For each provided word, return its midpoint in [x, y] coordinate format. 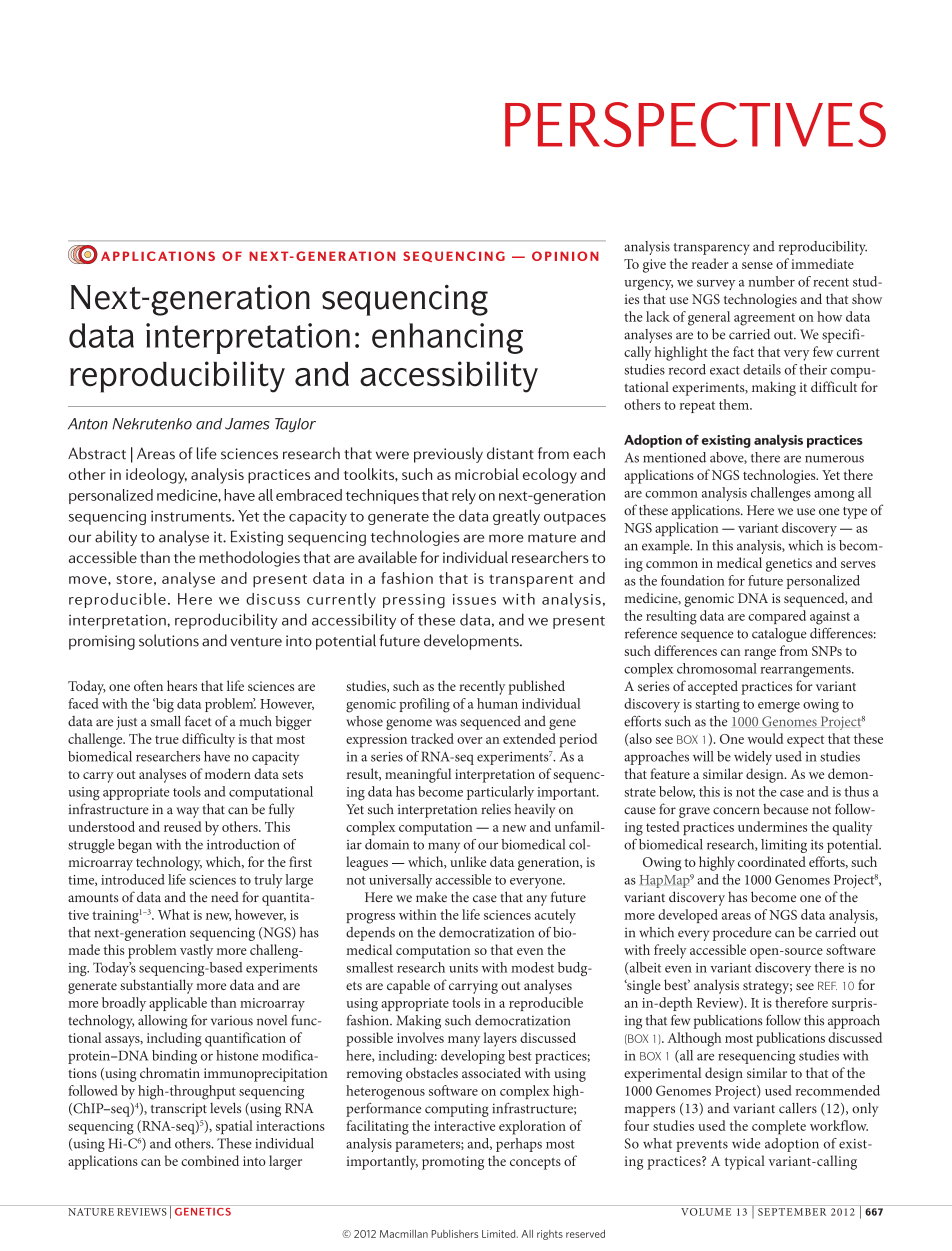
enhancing [447, 338]
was [446, 723]
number [771, 281]
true [167, 740]
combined [210, 1160]
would [765, 738]
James [247, 424]
